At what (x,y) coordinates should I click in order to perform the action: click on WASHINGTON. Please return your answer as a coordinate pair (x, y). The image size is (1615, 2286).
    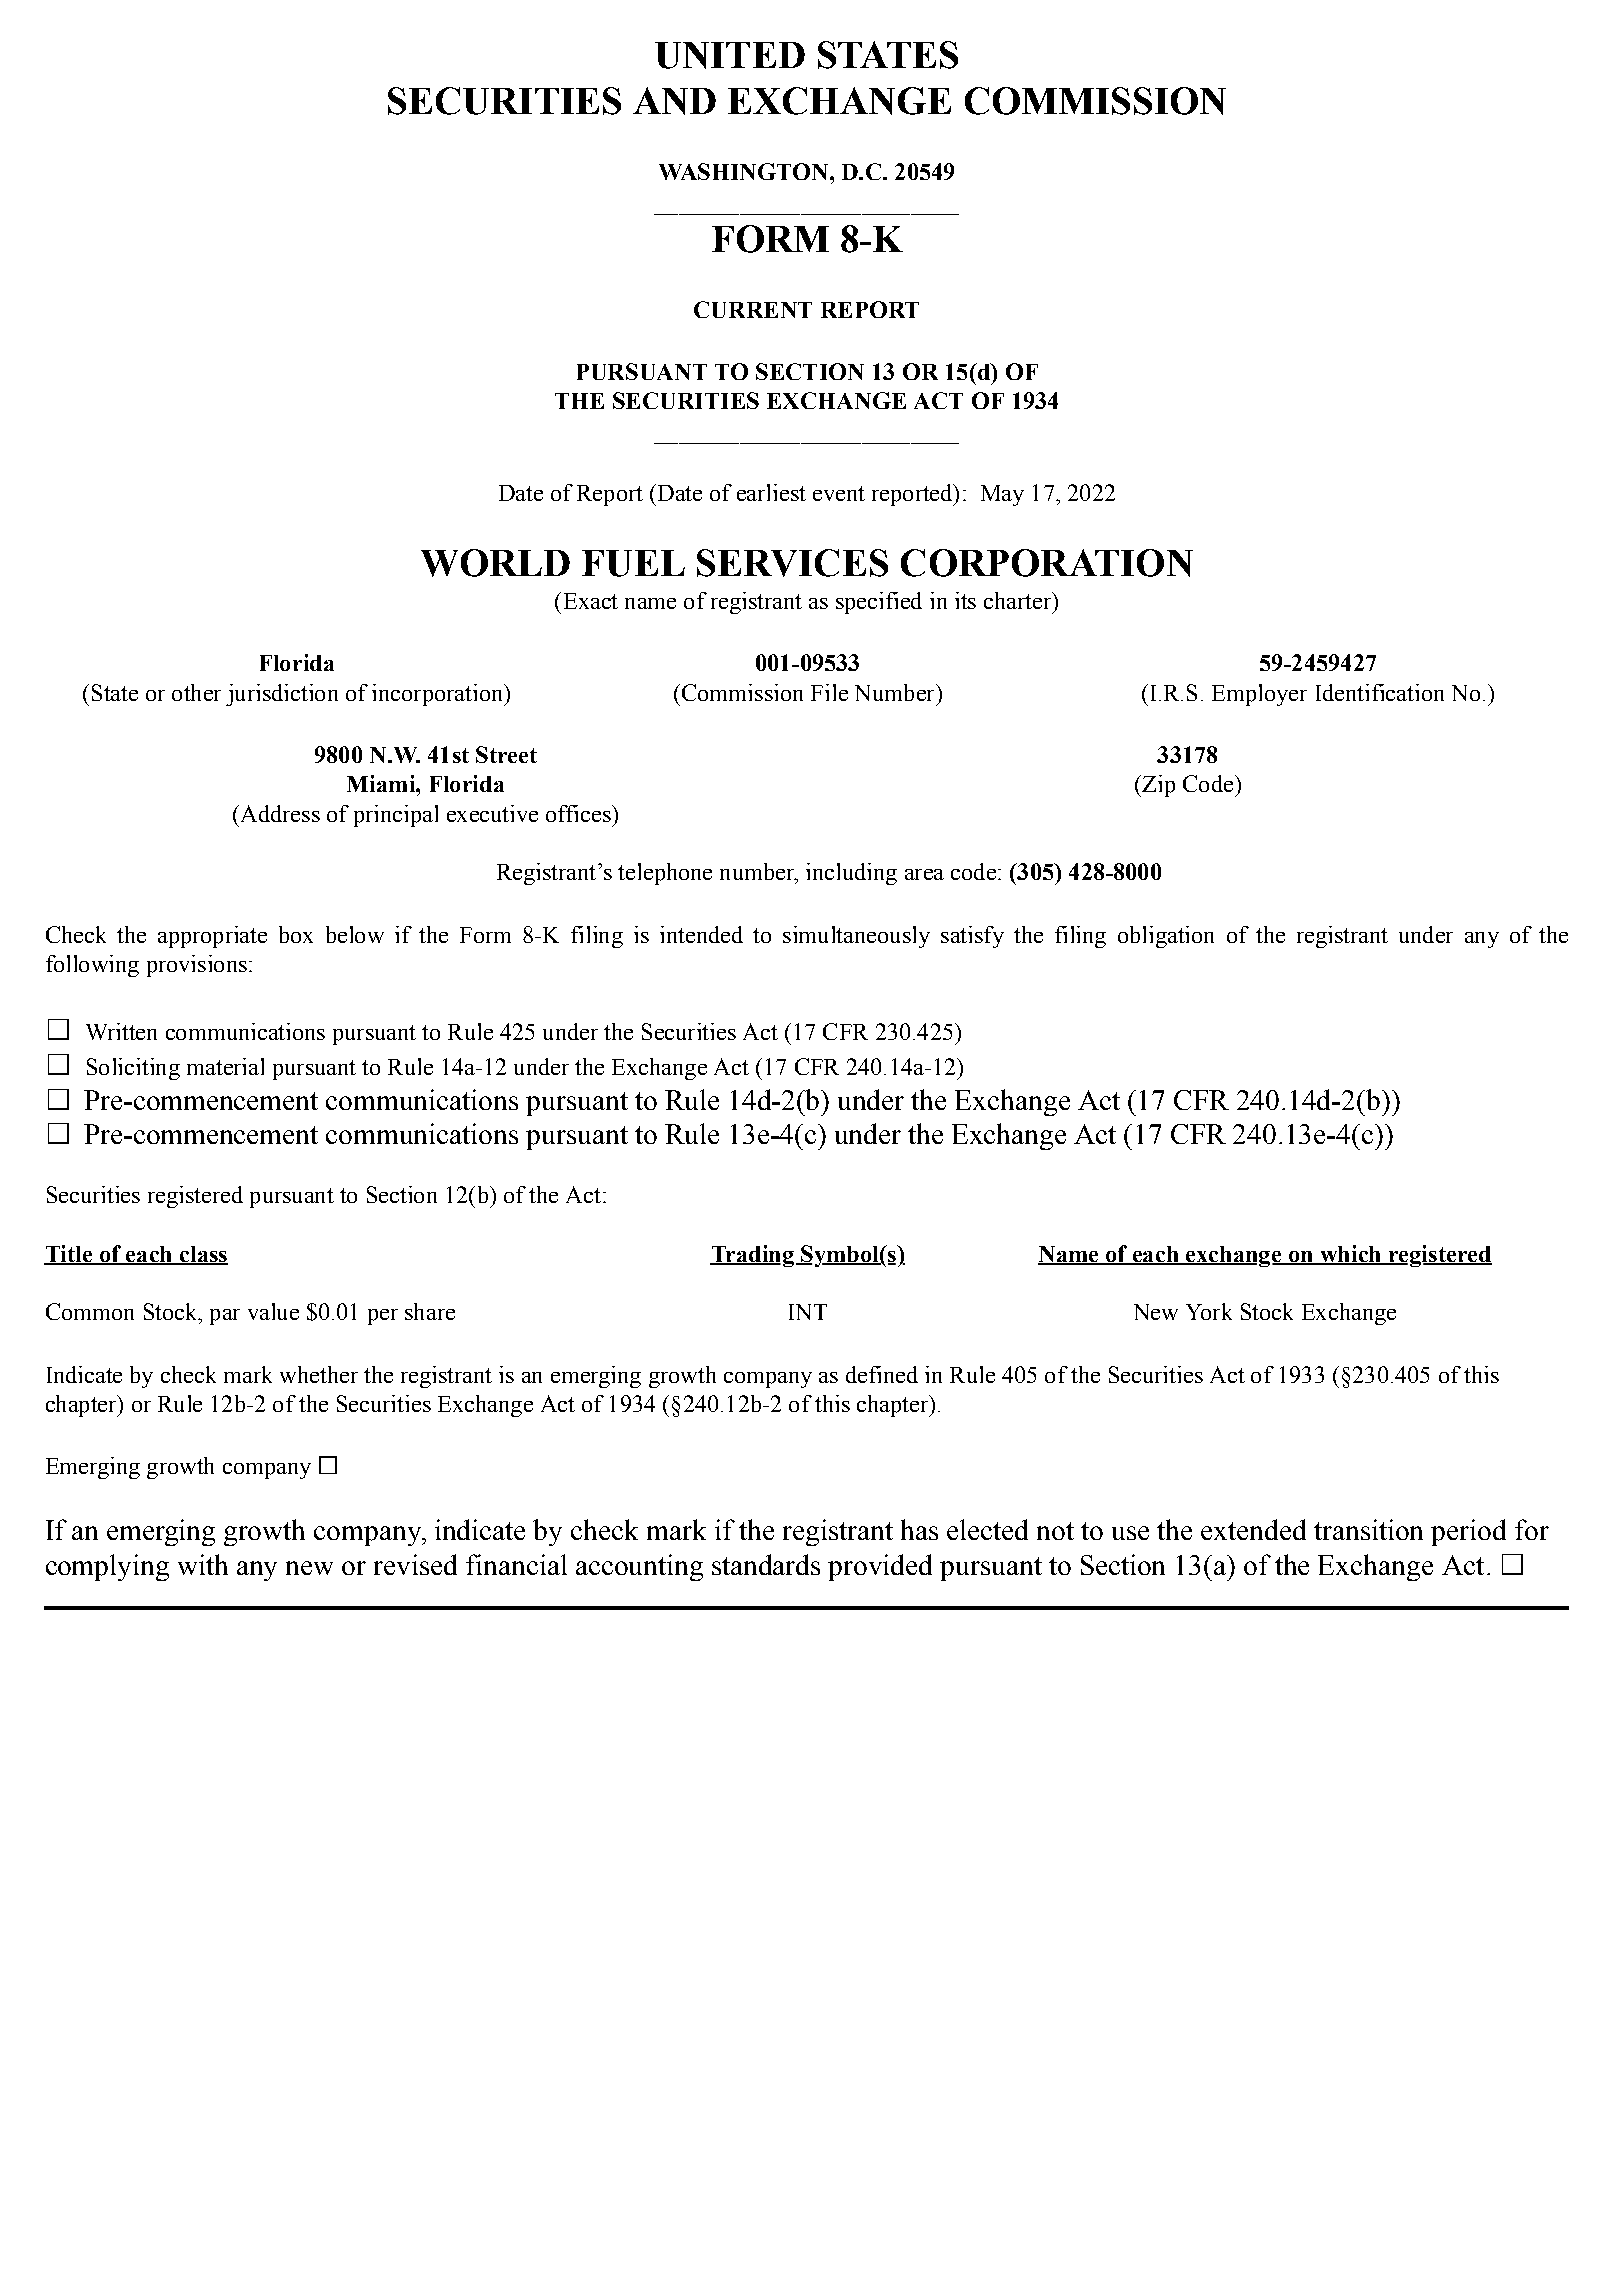
    Looking at the image, I should click on (743, 171).
